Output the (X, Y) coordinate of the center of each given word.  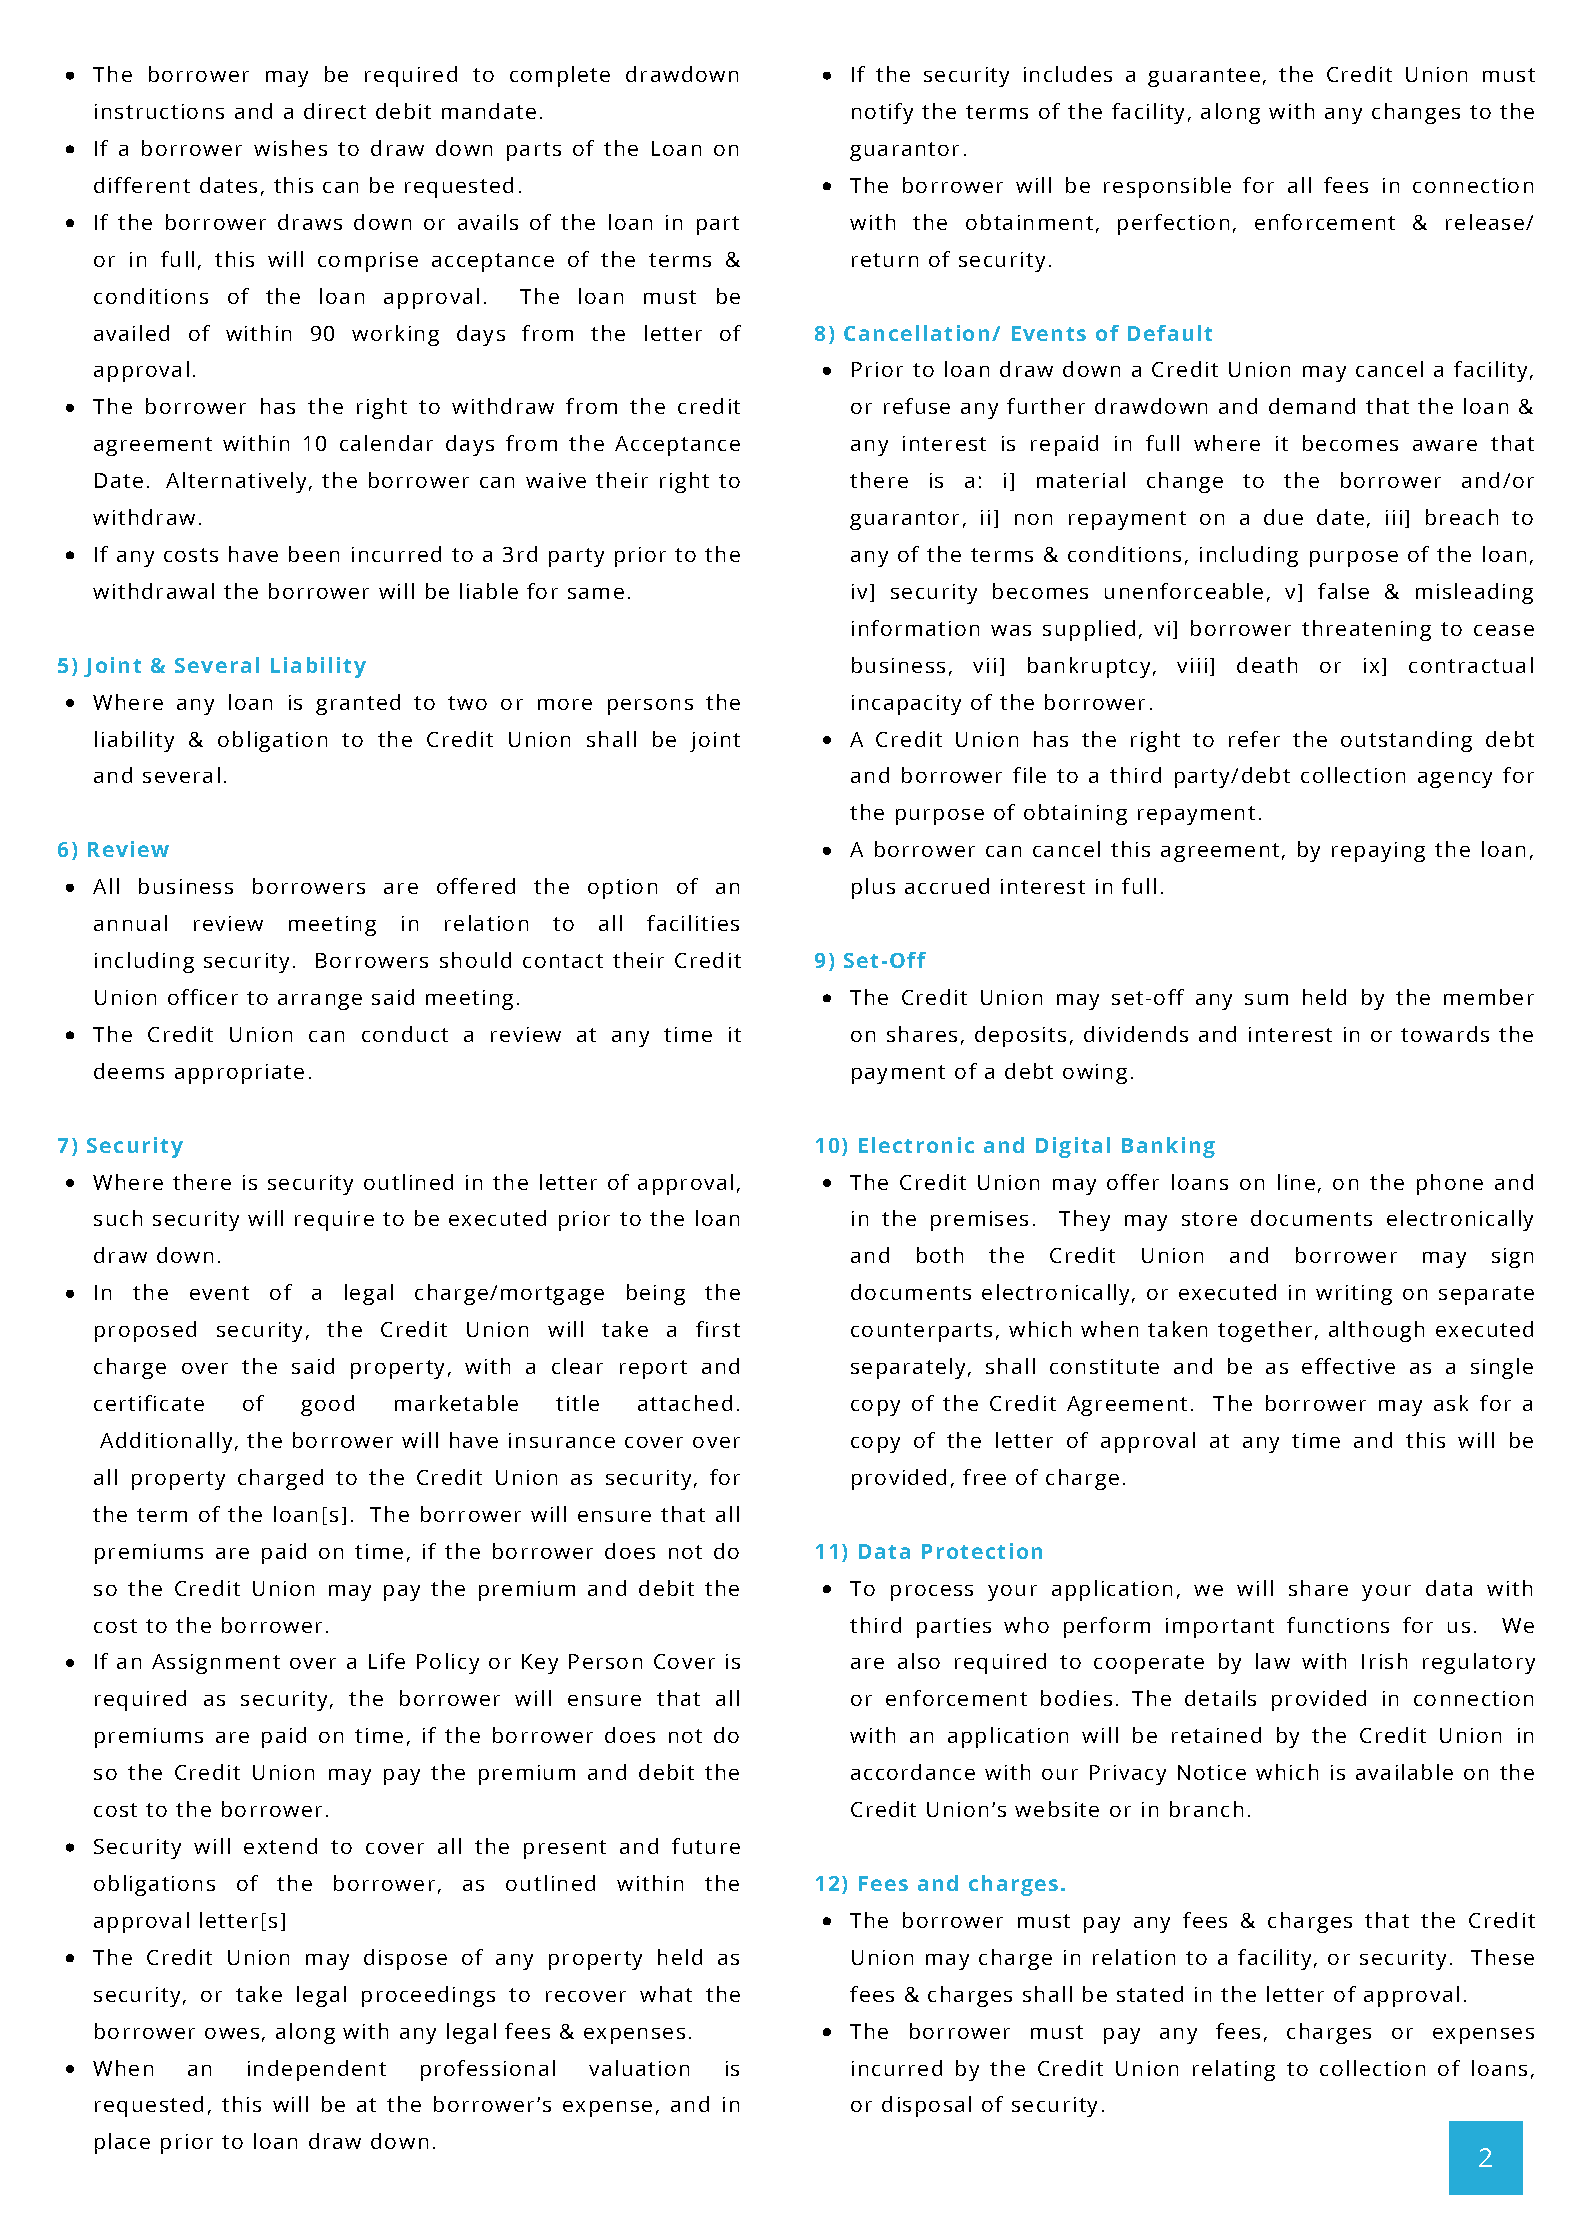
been (314, 554)
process (932, 1593)
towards (1445, 1034)
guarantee (1204, 77)
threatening (1366, 630)
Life (387, 1661)
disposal (926, 2106)
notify (882, 113)
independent (317, 2070)
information (915, 628)
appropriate (239, 1074)
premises (979, 1221)
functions (1338, 1625)
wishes (290, 148)
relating (1234, 2070)
